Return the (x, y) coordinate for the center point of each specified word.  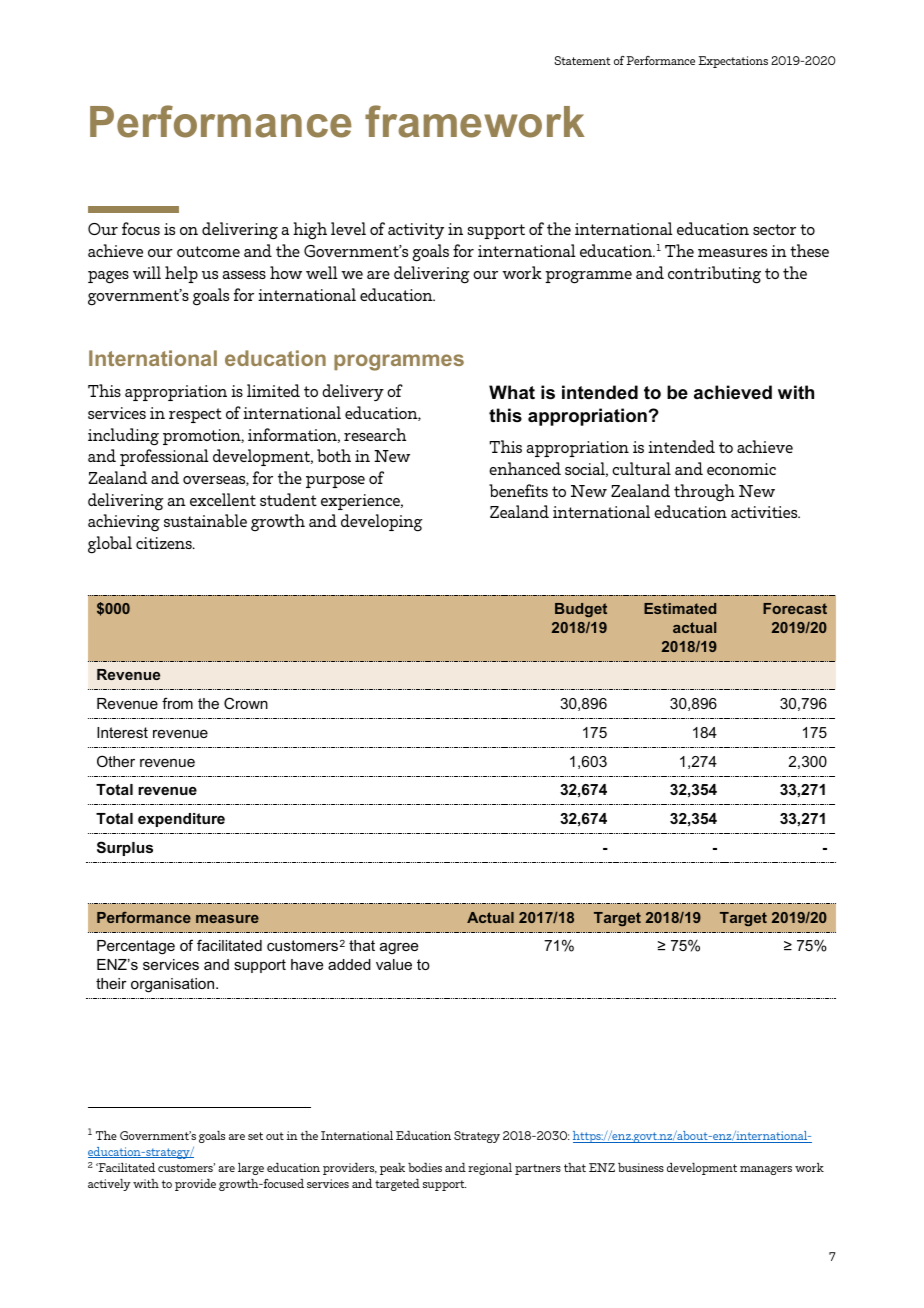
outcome (208, 251)
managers (766, 1170)
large (251, 1169)
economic (741, 469)
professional (164, 457)
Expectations (733, 62)
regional (490, 1169)
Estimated (680, 608)
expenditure (181, 820)
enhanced (525, 468)
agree (399, 949)
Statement (583, 60)
